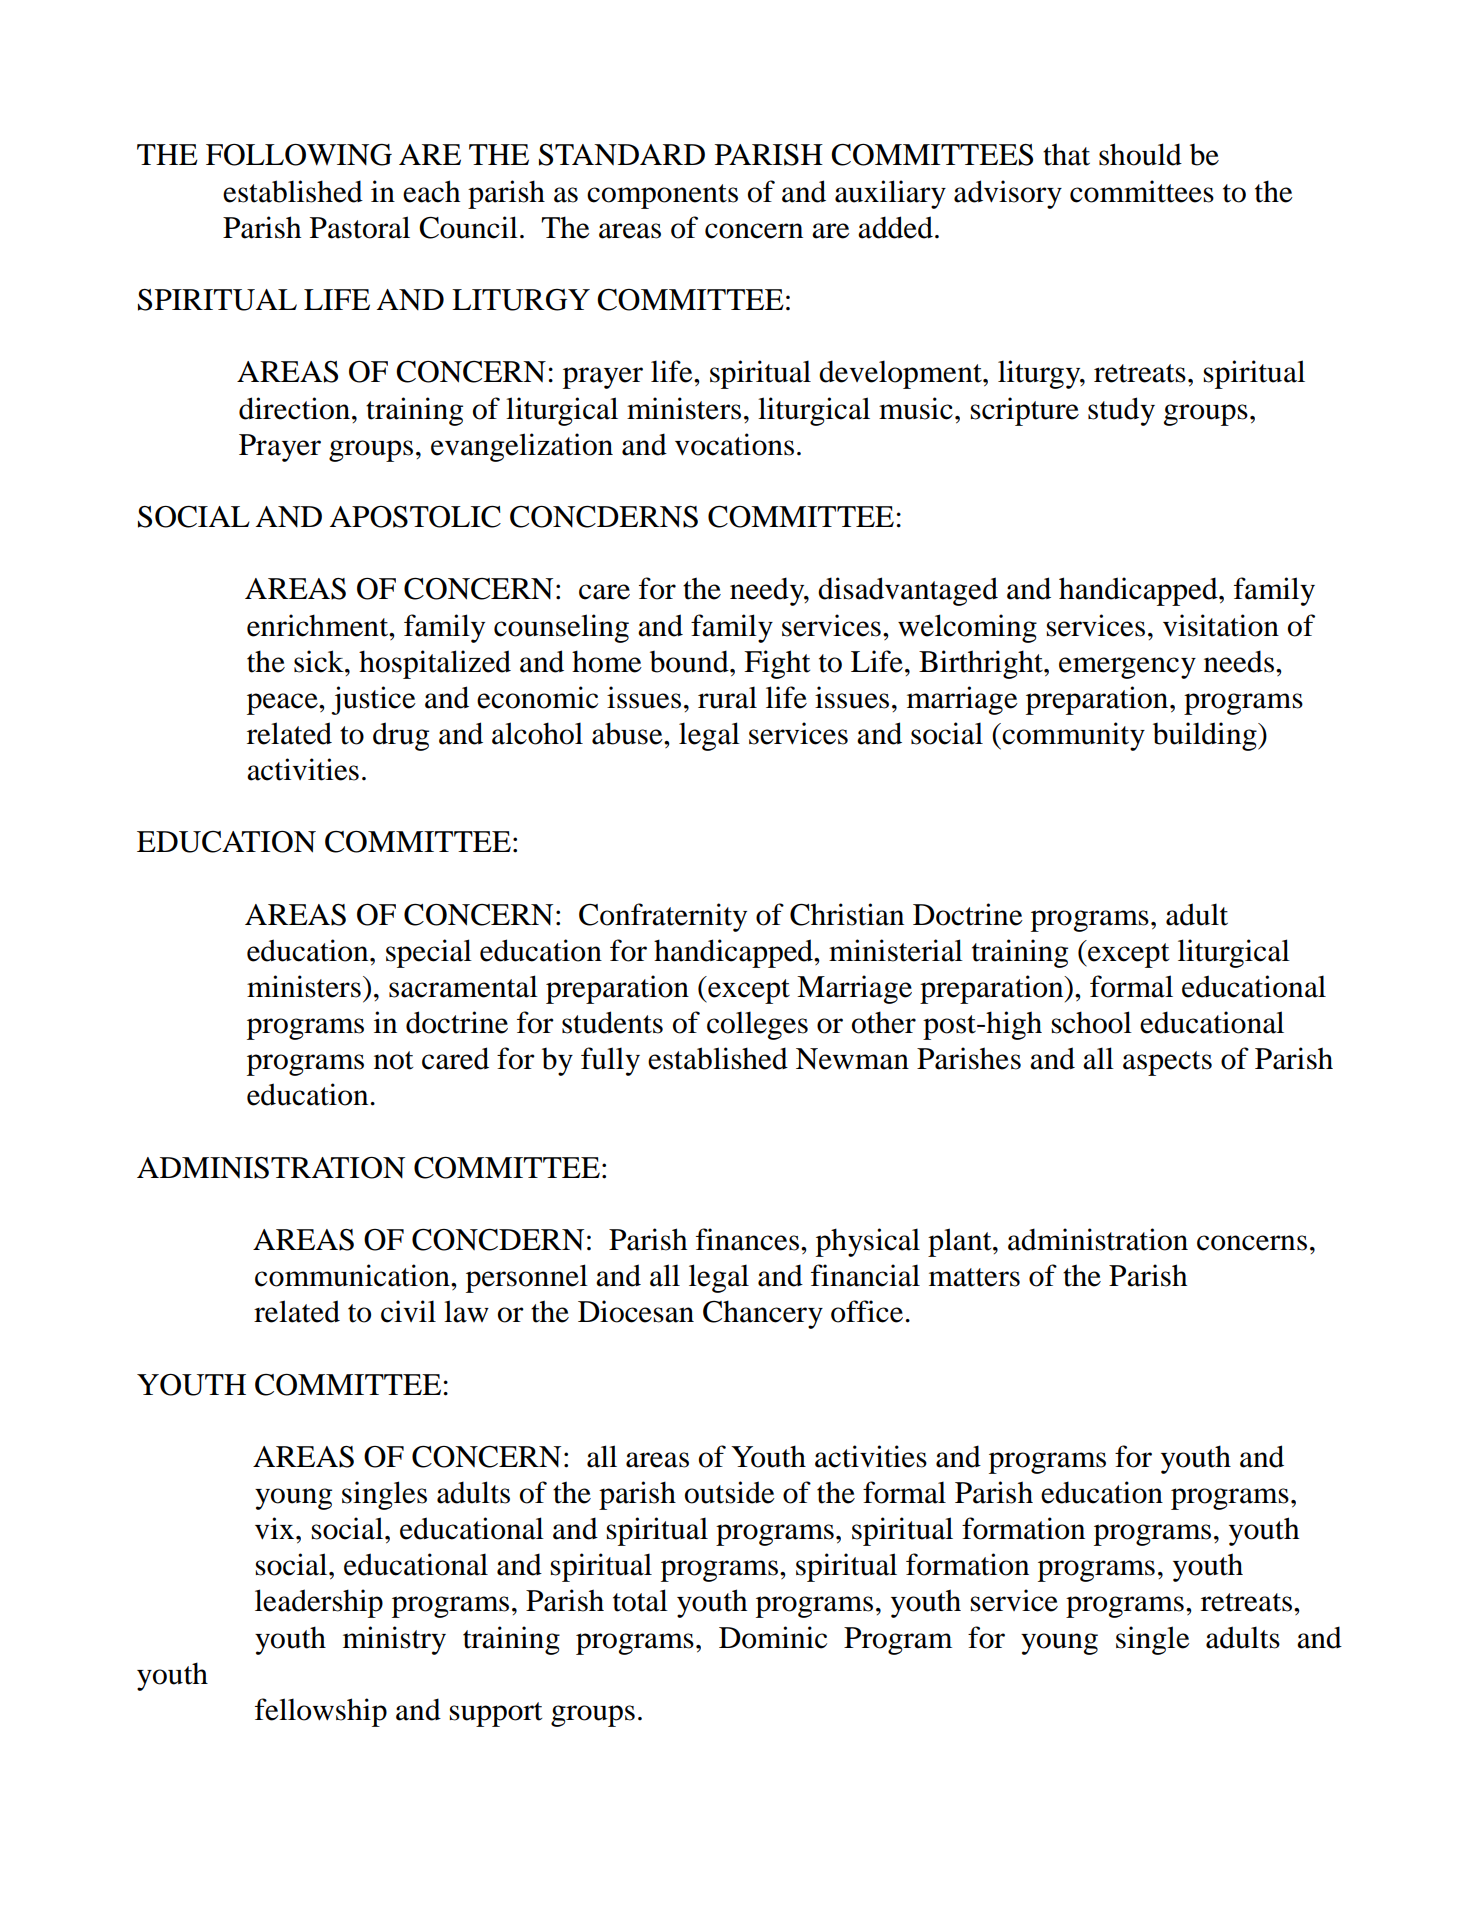 This screenshot has width=1480, height=1915. I want to click on Dominic, so click(773, 1637).
